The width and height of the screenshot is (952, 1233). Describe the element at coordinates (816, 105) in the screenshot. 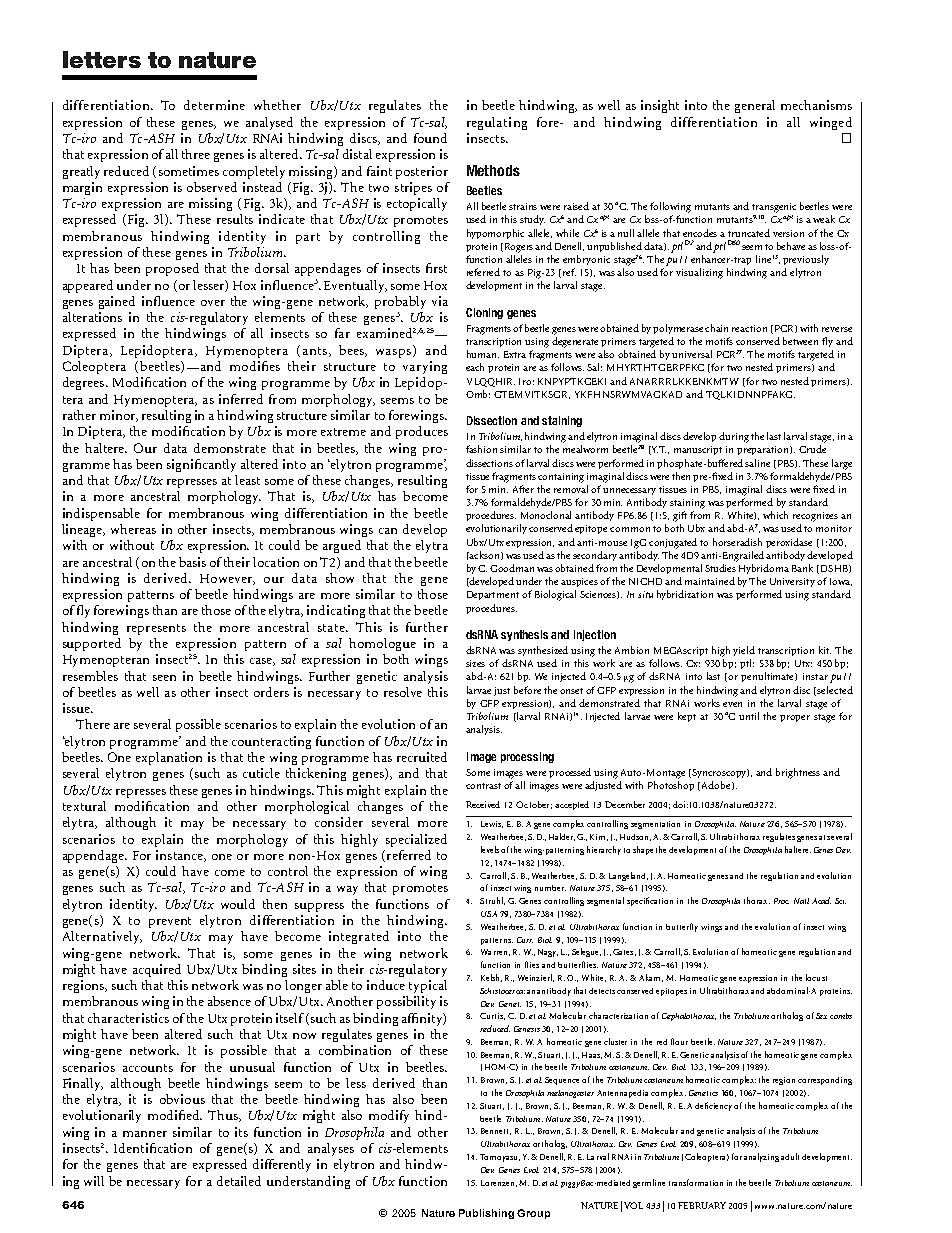

I see `mechanisms` at that location.
